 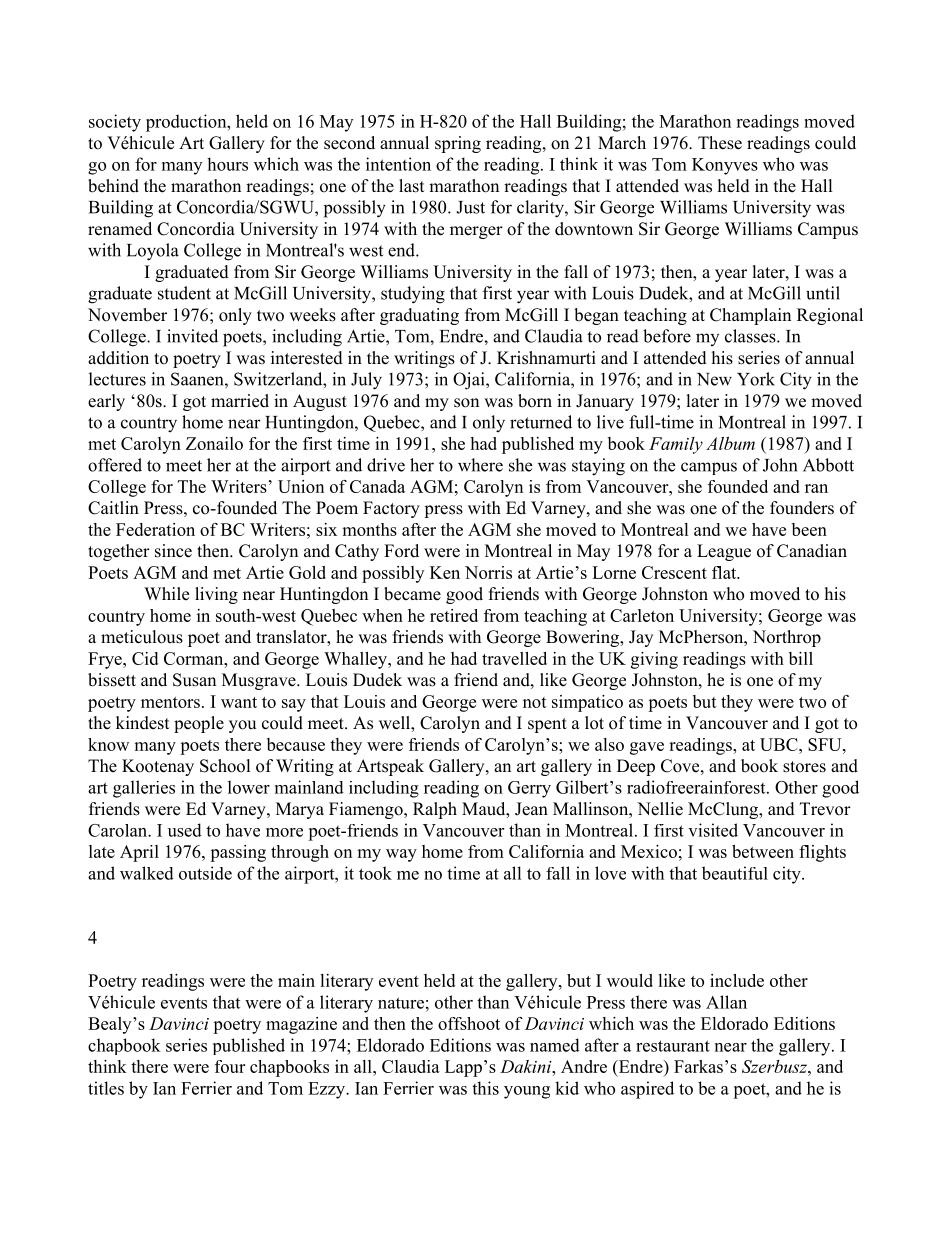 What do you see at coordinates (720, 143) in the page?
I see `These` at bounding box center [720, 143].
